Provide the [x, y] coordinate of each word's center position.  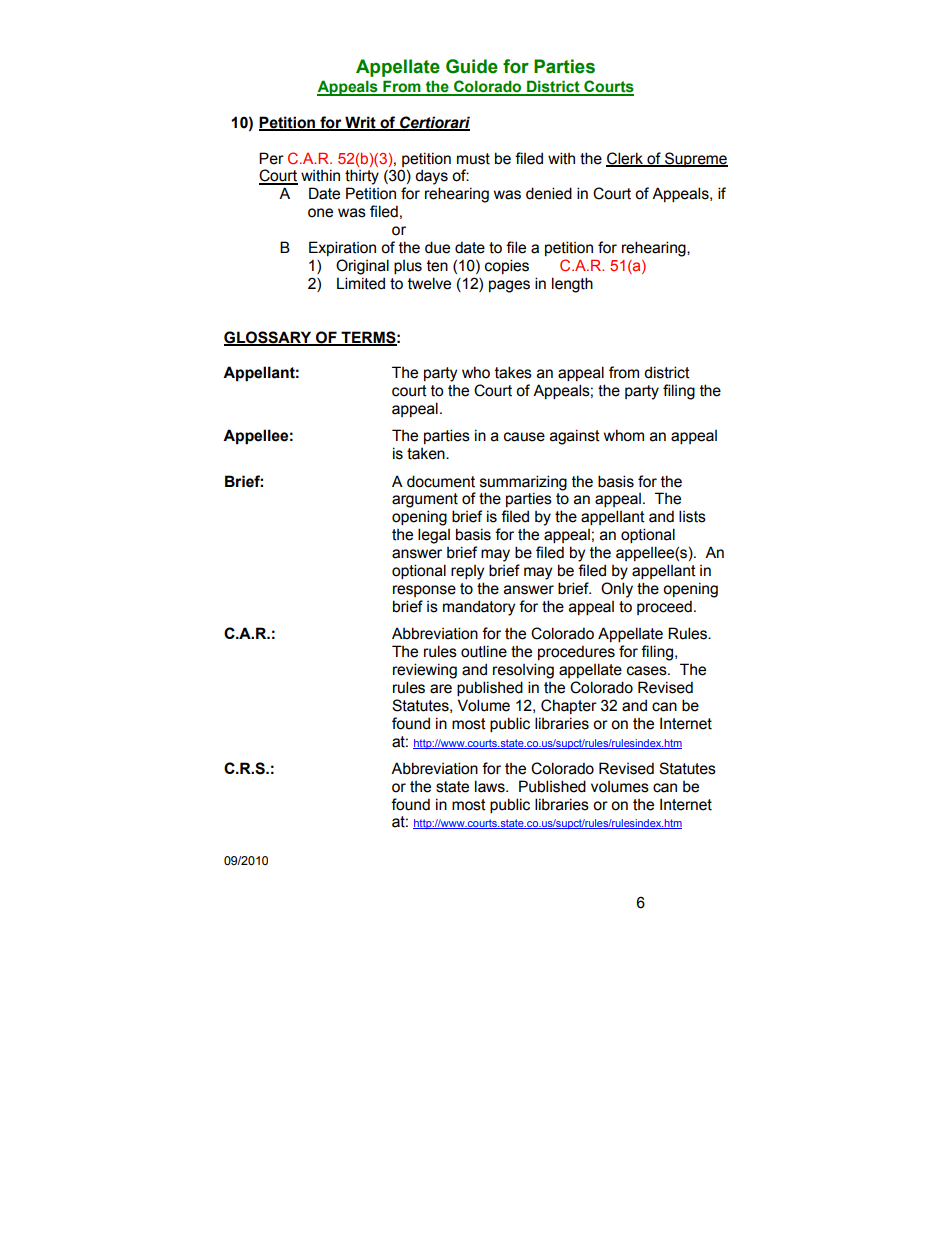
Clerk [625, 159]
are [441, 689]
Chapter [569, 706]
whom [624, 435]
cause [524, 437]
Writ [360, 123]
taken [427, 454]
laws [491, 786]
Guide [472, 66]
